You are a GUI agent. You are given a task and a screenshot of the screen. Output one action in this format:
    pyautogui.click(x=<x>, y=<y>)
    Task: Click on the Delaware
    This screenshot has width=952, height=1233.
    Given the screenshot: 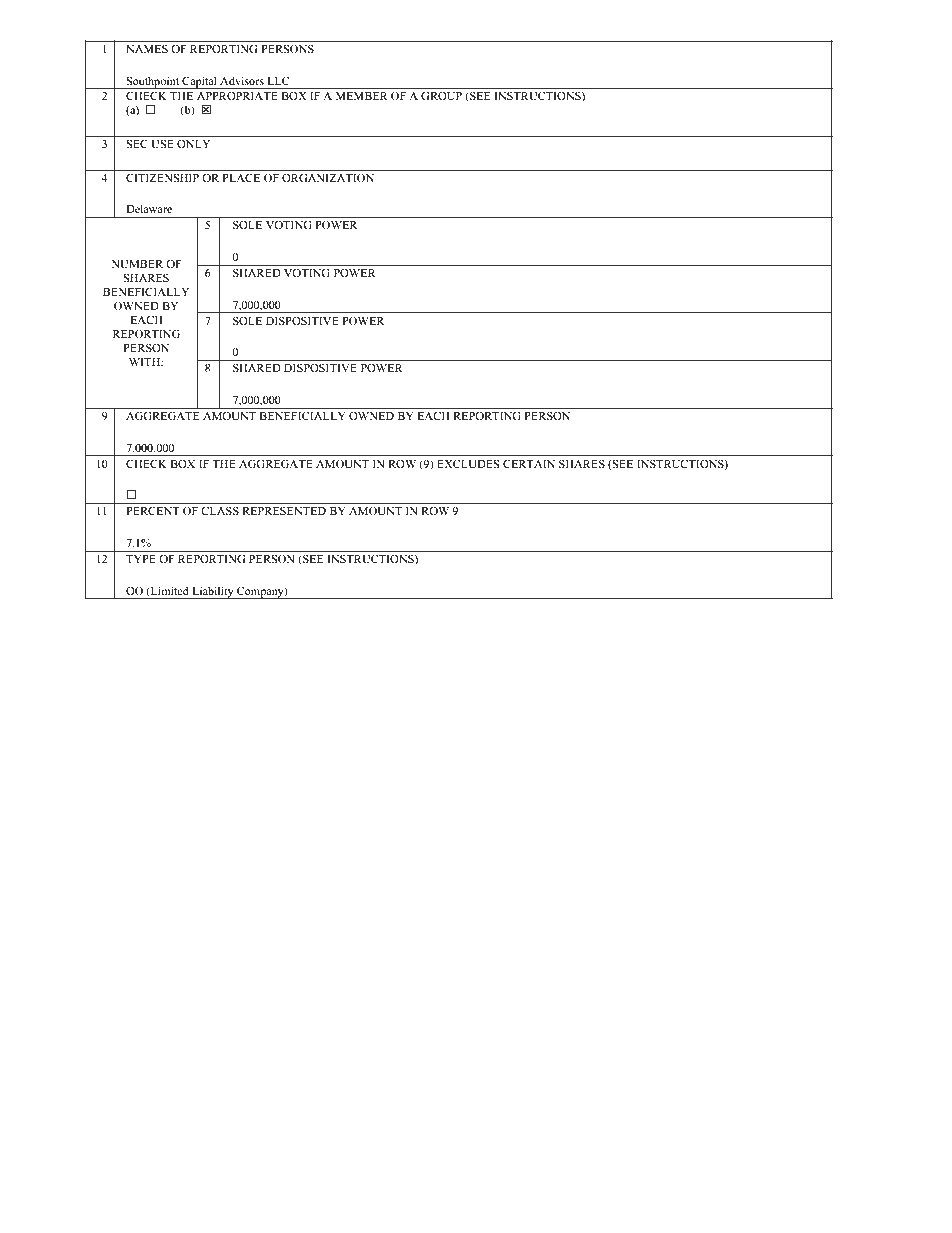 What is the action you would take?
    pyautogui.click(x=149, y=208)
